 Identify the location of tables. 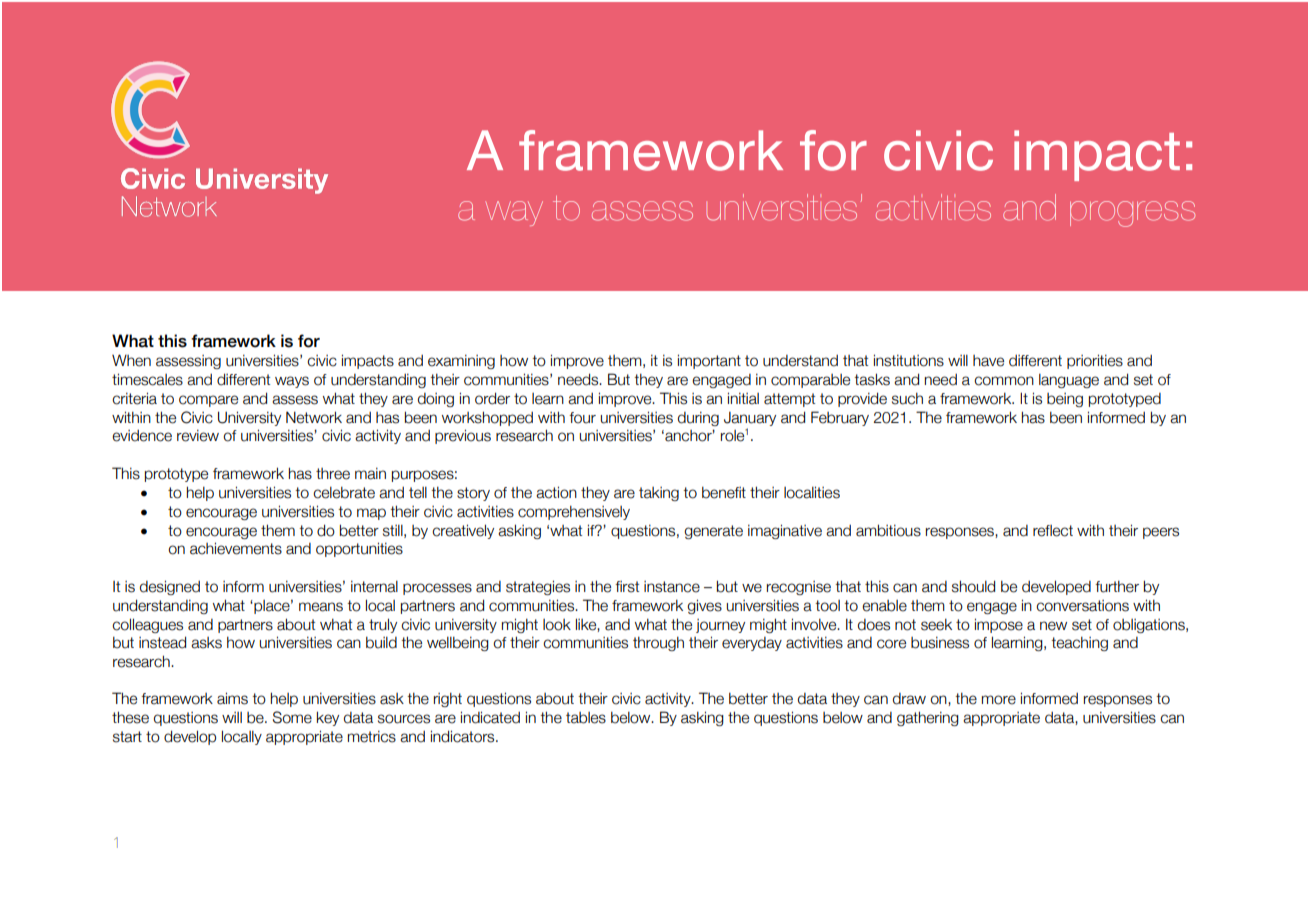
(586, 718).
